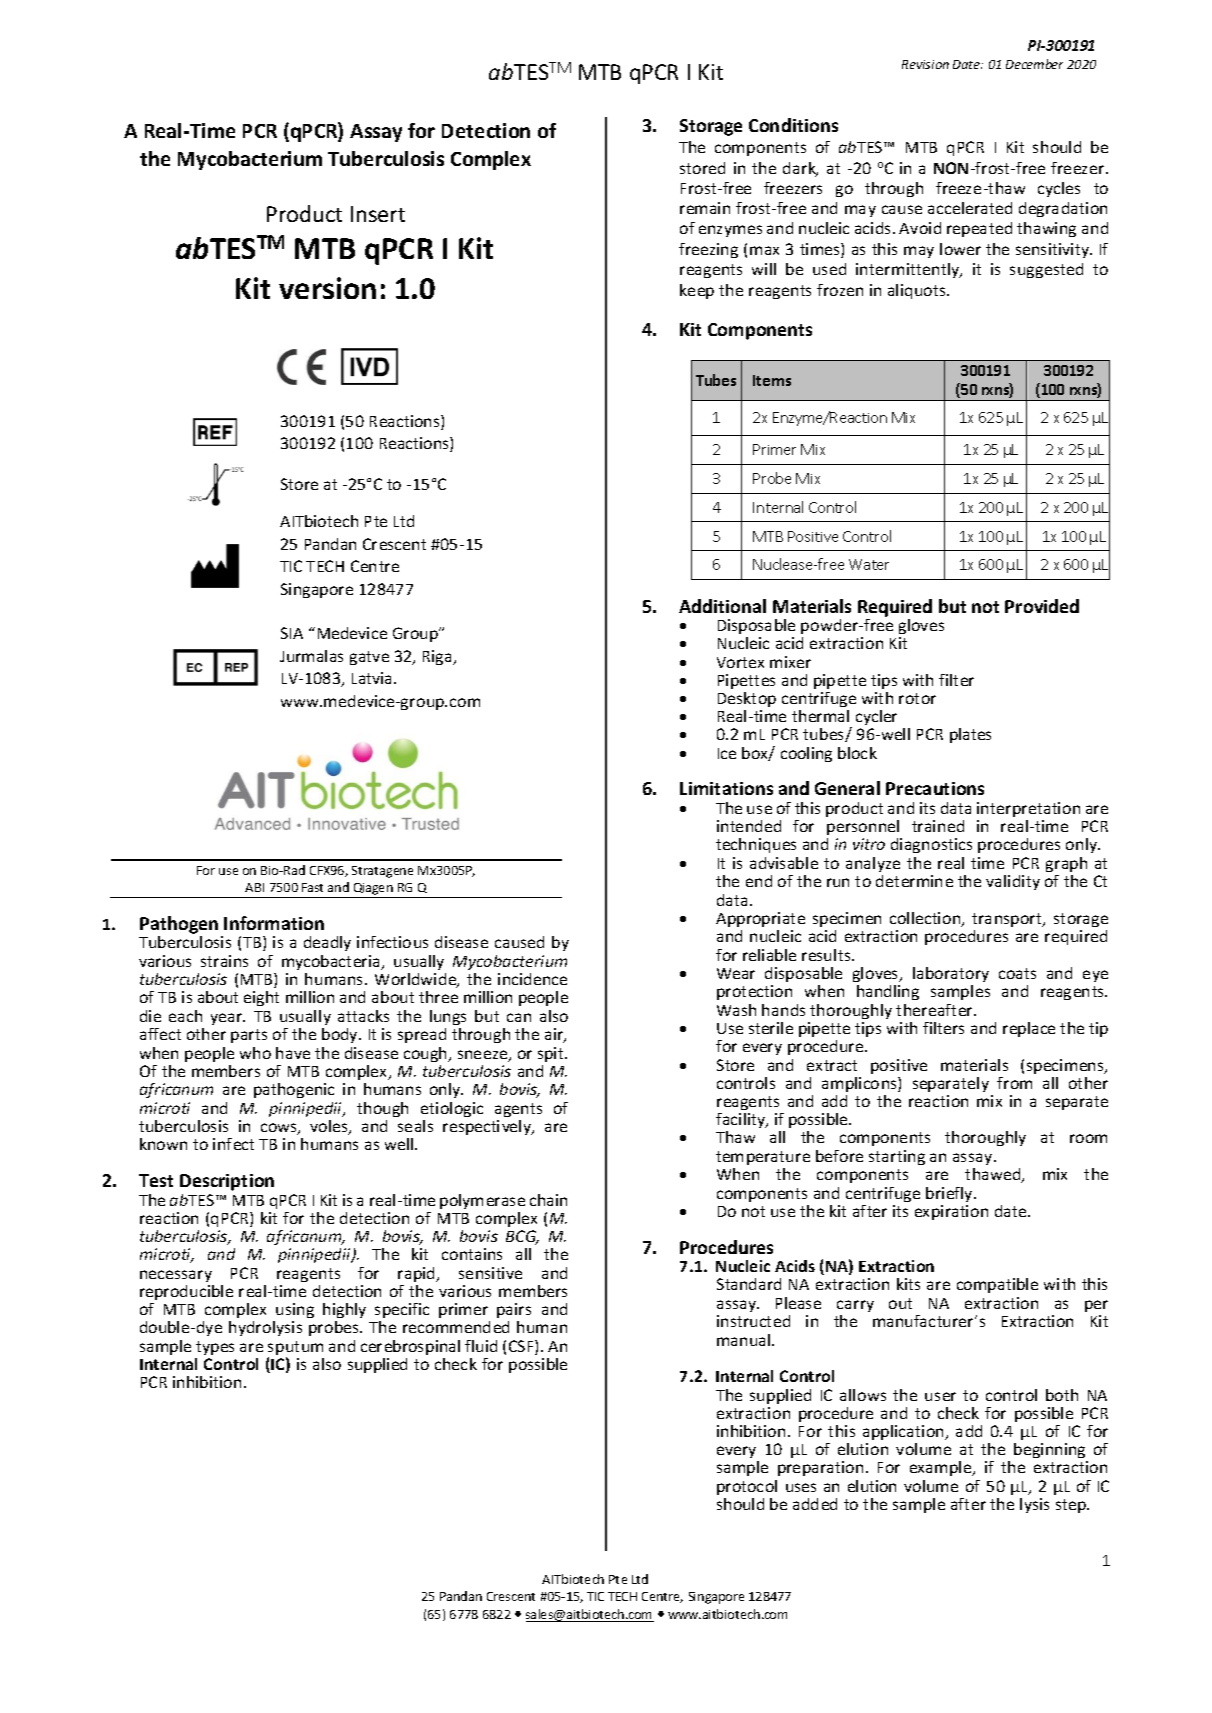 The width and height of the screenshot is (1212, 1713). What do you see at coordinates (261, 998) in the screenshot?
I see `eight` at bounding box center [261, 998].
